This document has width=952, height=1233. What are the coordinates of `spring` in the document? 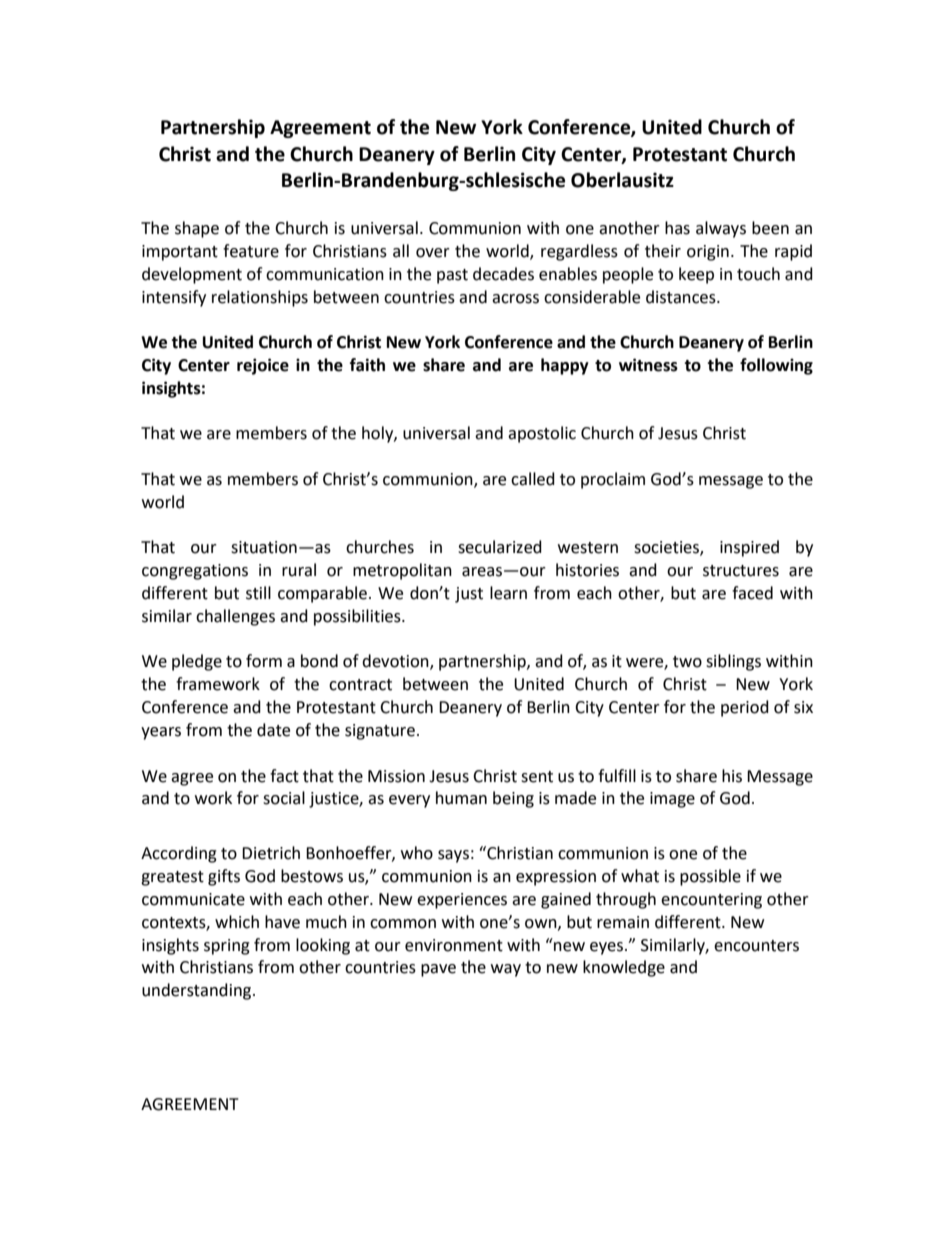 It's located at (227, 947).
